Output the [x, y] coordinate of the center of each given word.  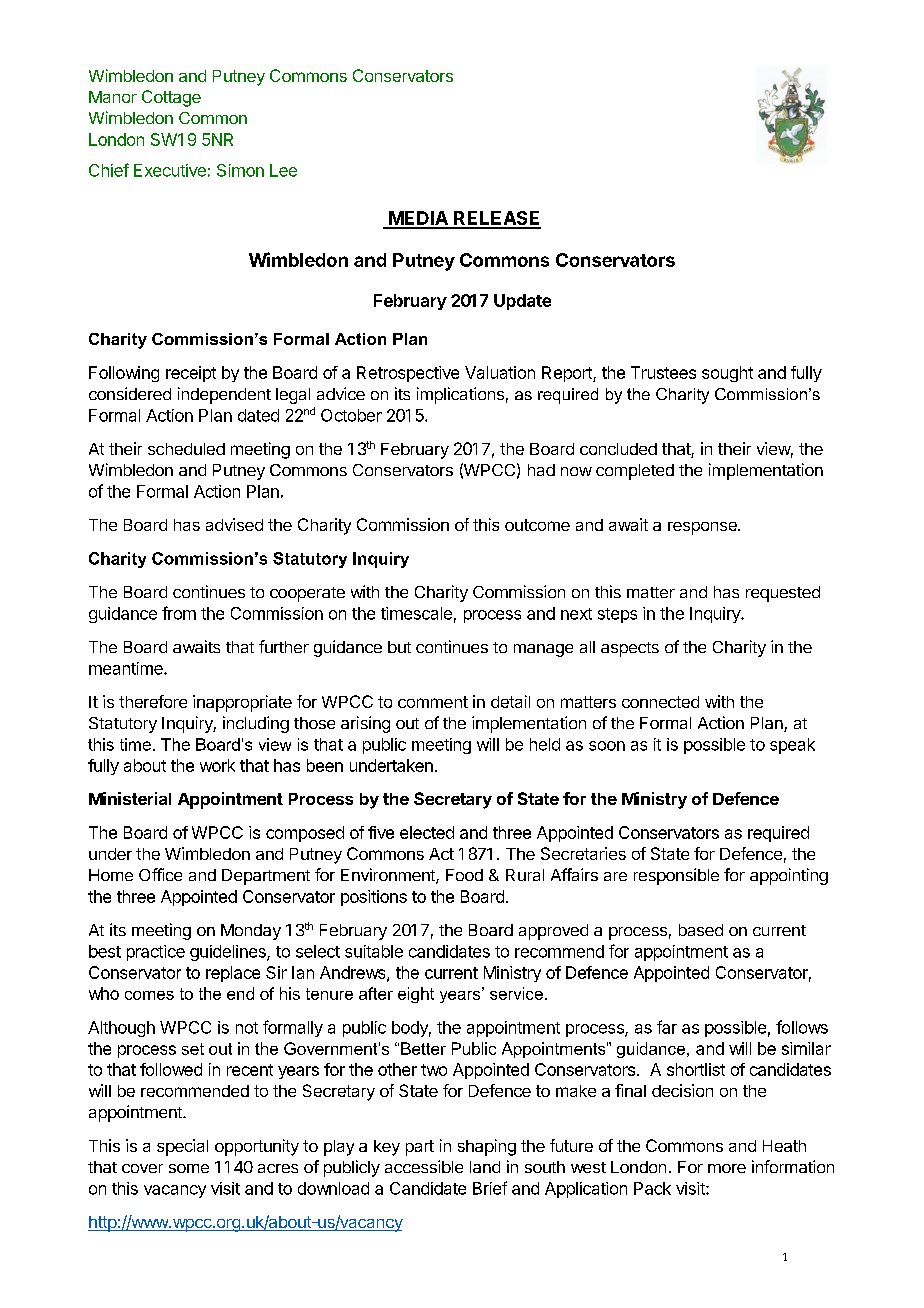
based [701, 930]
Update [522, 302]
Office [160, 874]
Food [464, 875]
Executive [170, 170]
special [182, 1147]
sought [727, 374]
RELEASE [496, 219]
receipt [191, 374]
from [179, 613]
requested [783, 594]
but [399, 647]
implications [460, 395]
